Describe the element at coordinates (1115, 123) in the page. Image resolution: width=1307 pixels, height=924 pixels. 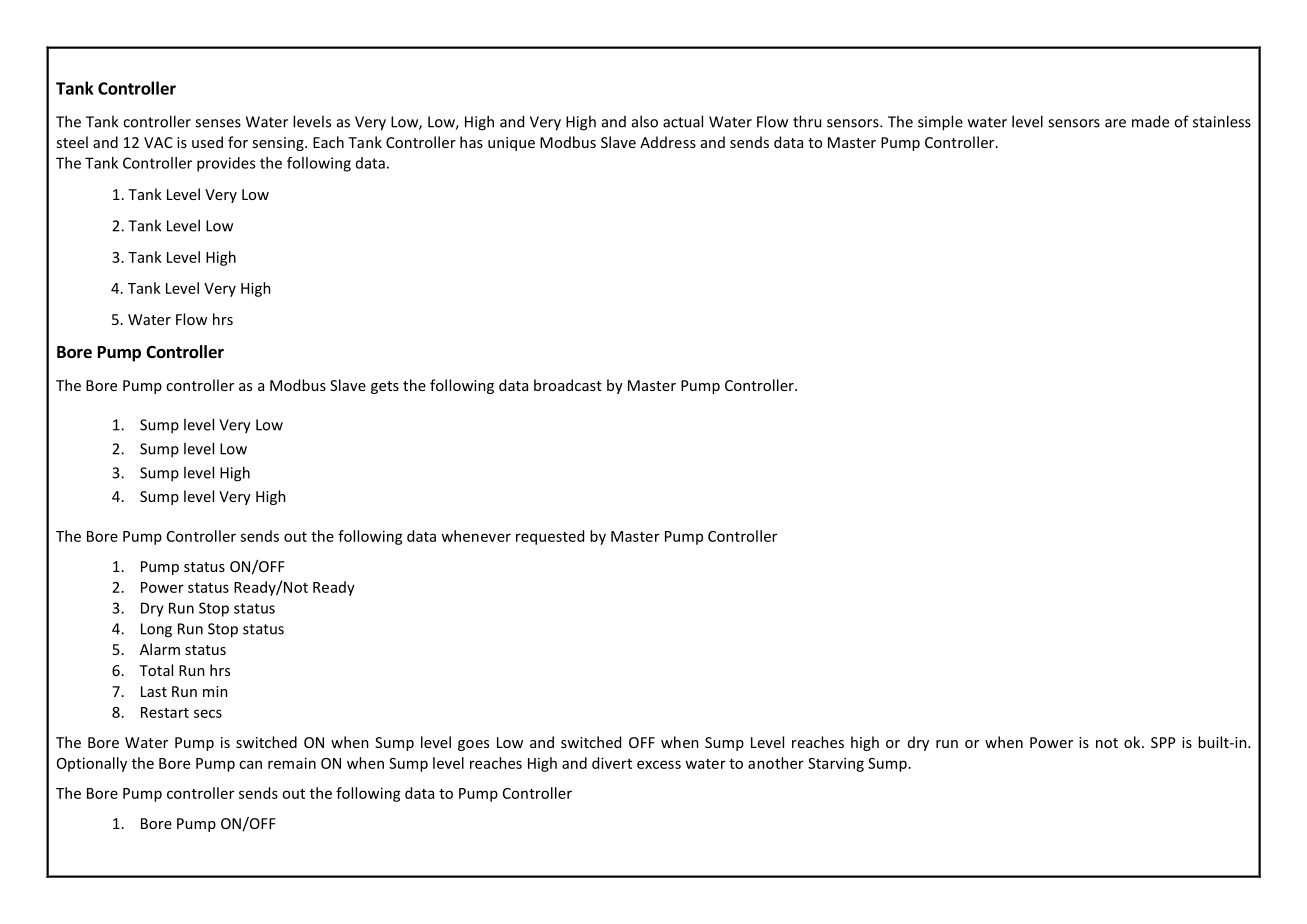
I see `are` at that location.
